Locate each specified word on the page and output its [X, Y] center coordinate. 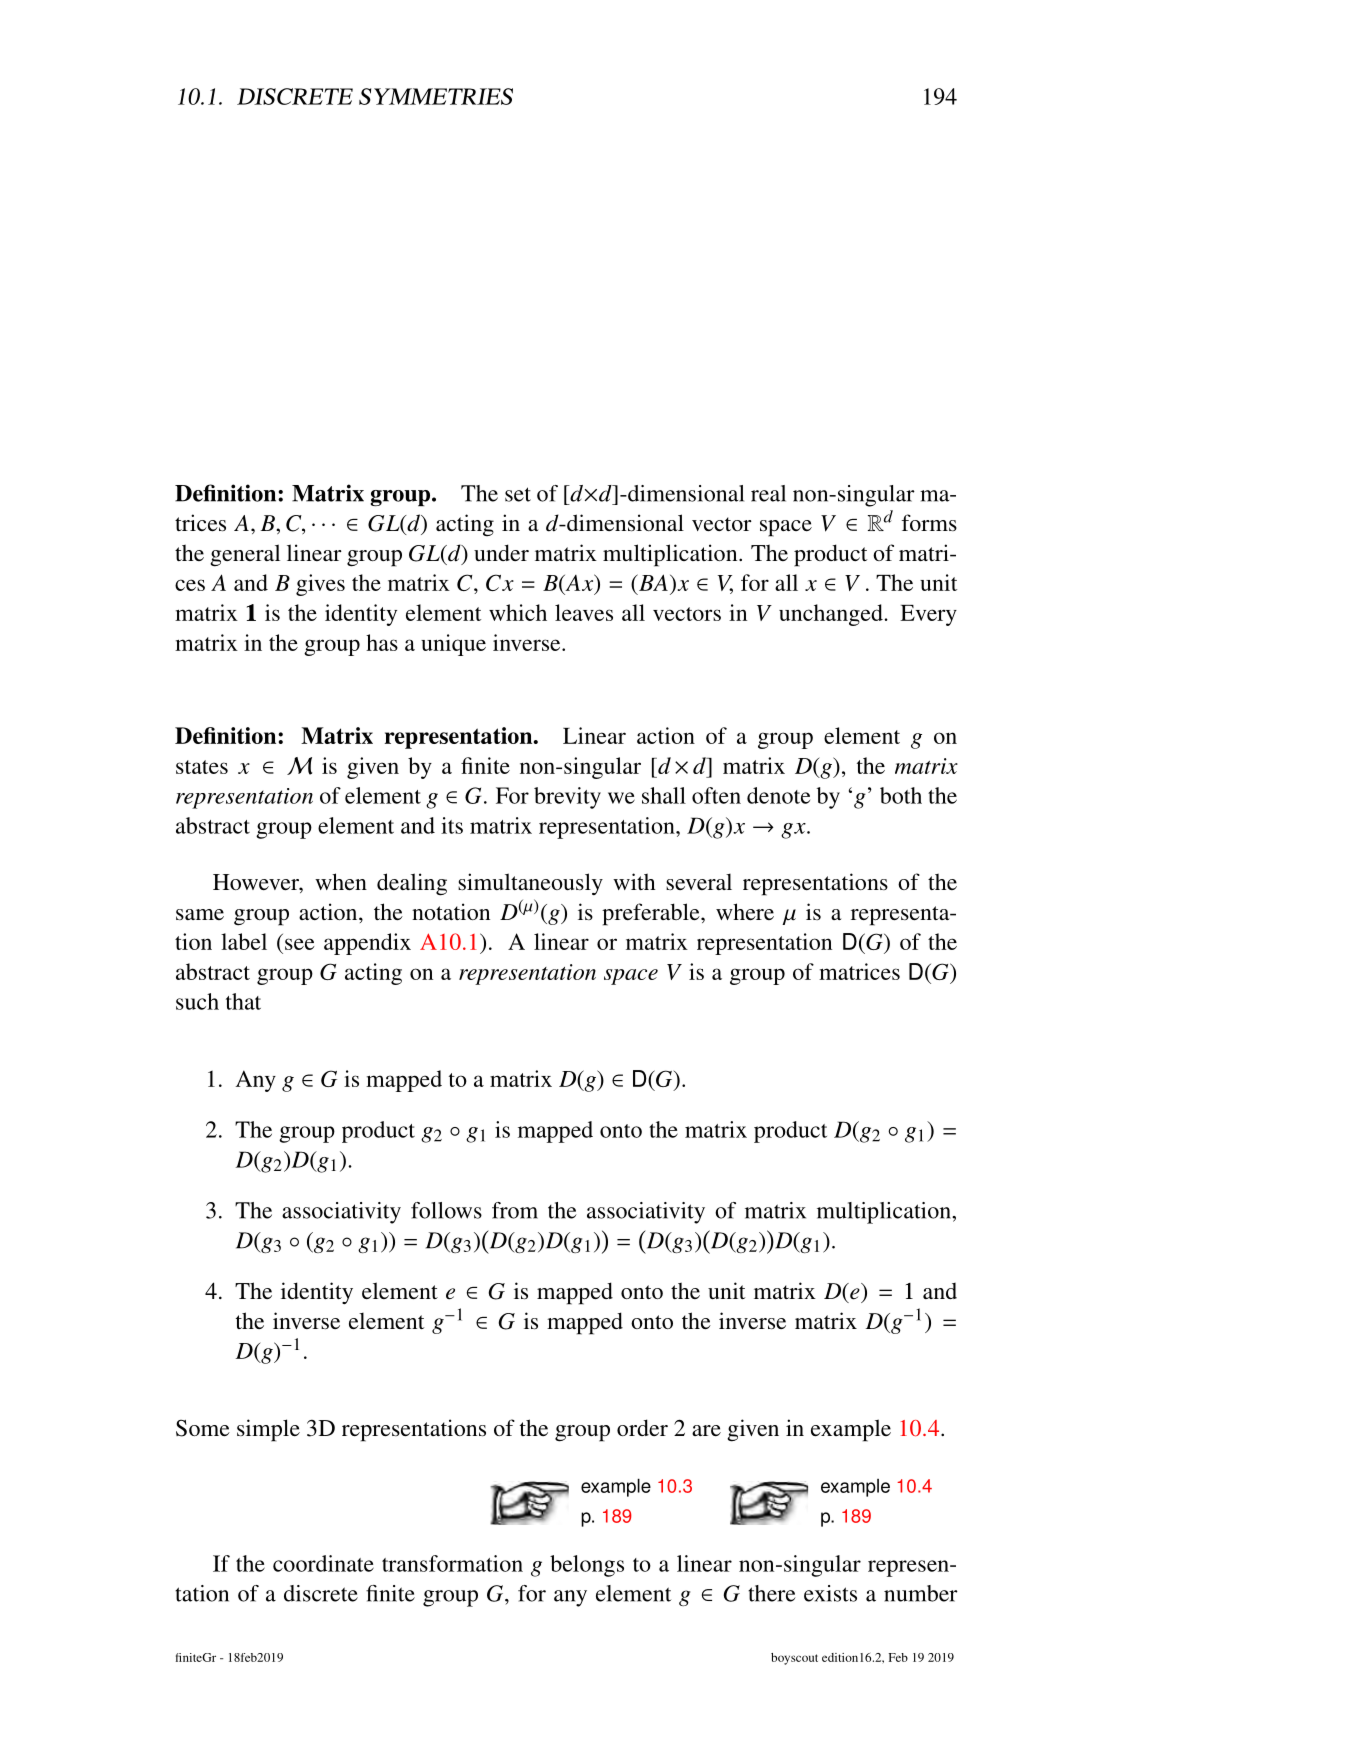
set [518, 494]
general [245, 555]
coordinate [323, 1563]
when [341, 881]
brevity [567, 798]
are [706, 1430]
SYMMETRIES [436, 96]
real [768, 493]
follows [446, 1210]
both [901, 795]
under [501, 552]
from [515, 1210]
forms [929, 522]
